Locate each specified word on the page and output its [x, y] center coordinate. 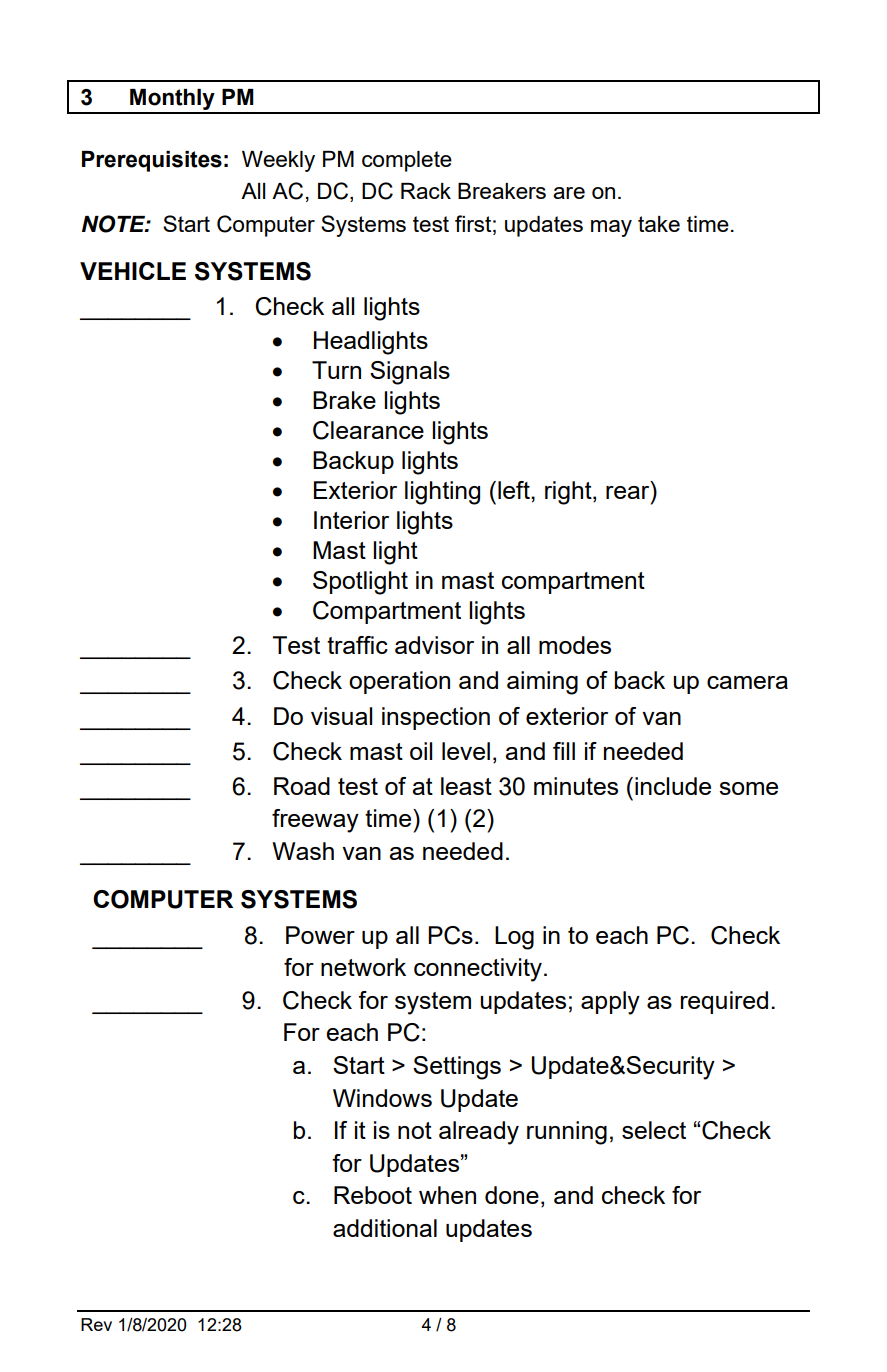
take [659, 224]
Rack [426, 191]
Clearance [368, 430]
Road [302, 786]
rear [629, 491]
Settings [457, 1068]
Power [320, 935]
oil [421, 751]
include [673, 786]
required [724, 1002]
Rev [96, 1324]
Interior [351, 520]
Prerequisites [152, 161]
